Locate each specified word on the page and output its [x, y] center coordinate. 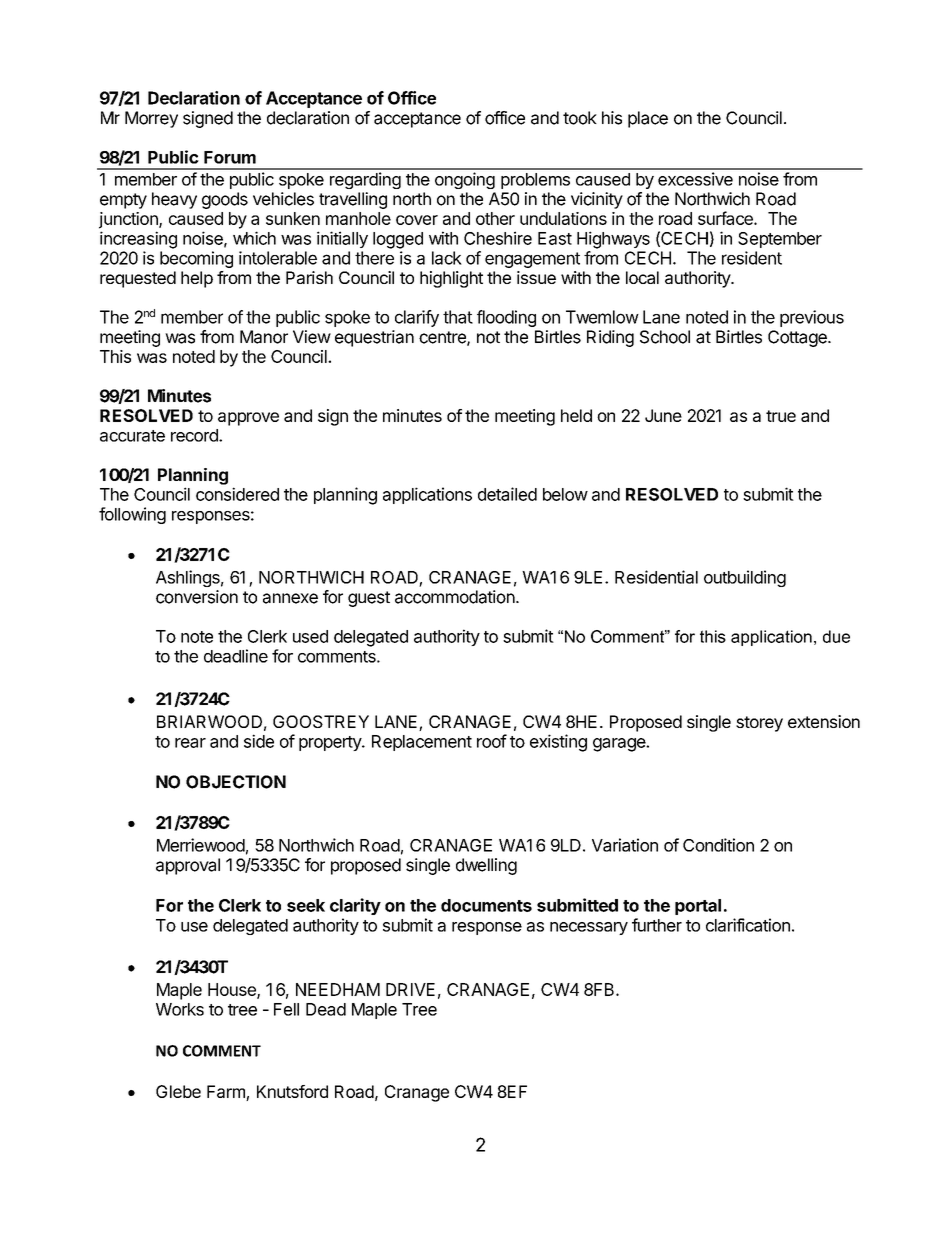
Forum [230, 157]
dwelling [486, 866]
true [781, 416]
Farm [227, 1093]
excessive [695, 179]
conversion [197, 597]
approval [188, 866]
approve [248, 419]
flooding [506, 318]
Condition [718, 845]
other [495, 218]
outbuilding [745, 578]
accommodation [455, 597]
